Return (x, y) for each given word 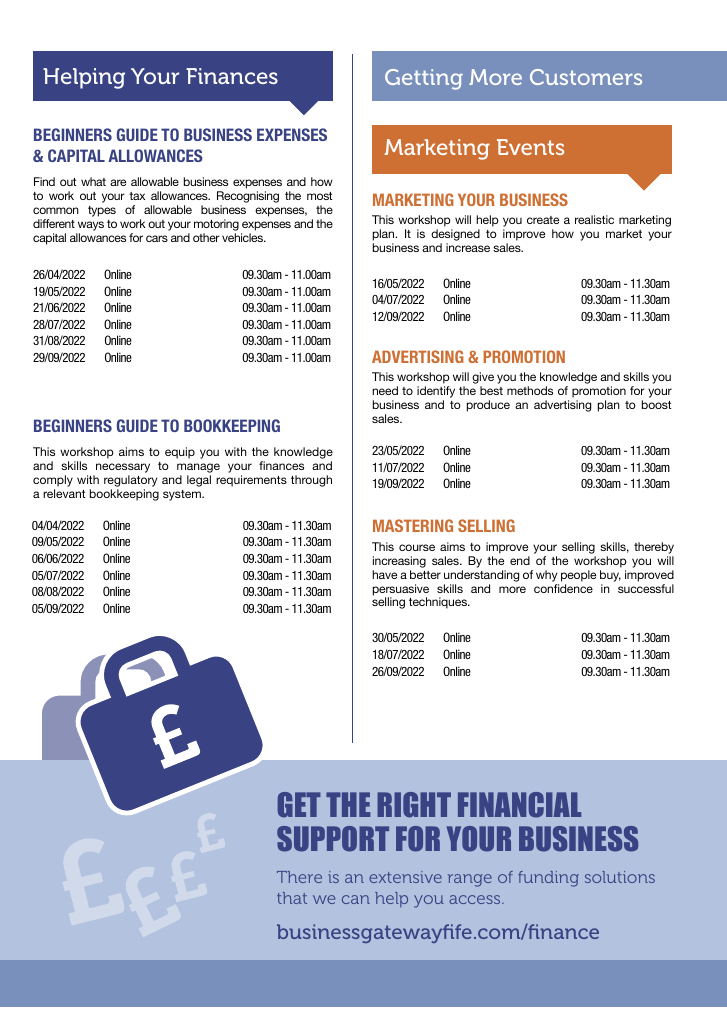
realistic (594, 219)
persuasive (401, 591)
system (183, 495)
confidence (563, 588)
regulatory (130, 481)
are (118, 182)
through (311, 481)
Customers (586, 77)
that (292, 898)
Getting (424, 79)
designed (455, 236)
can (356, 899)
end (520, 560)
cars (157, 238)
